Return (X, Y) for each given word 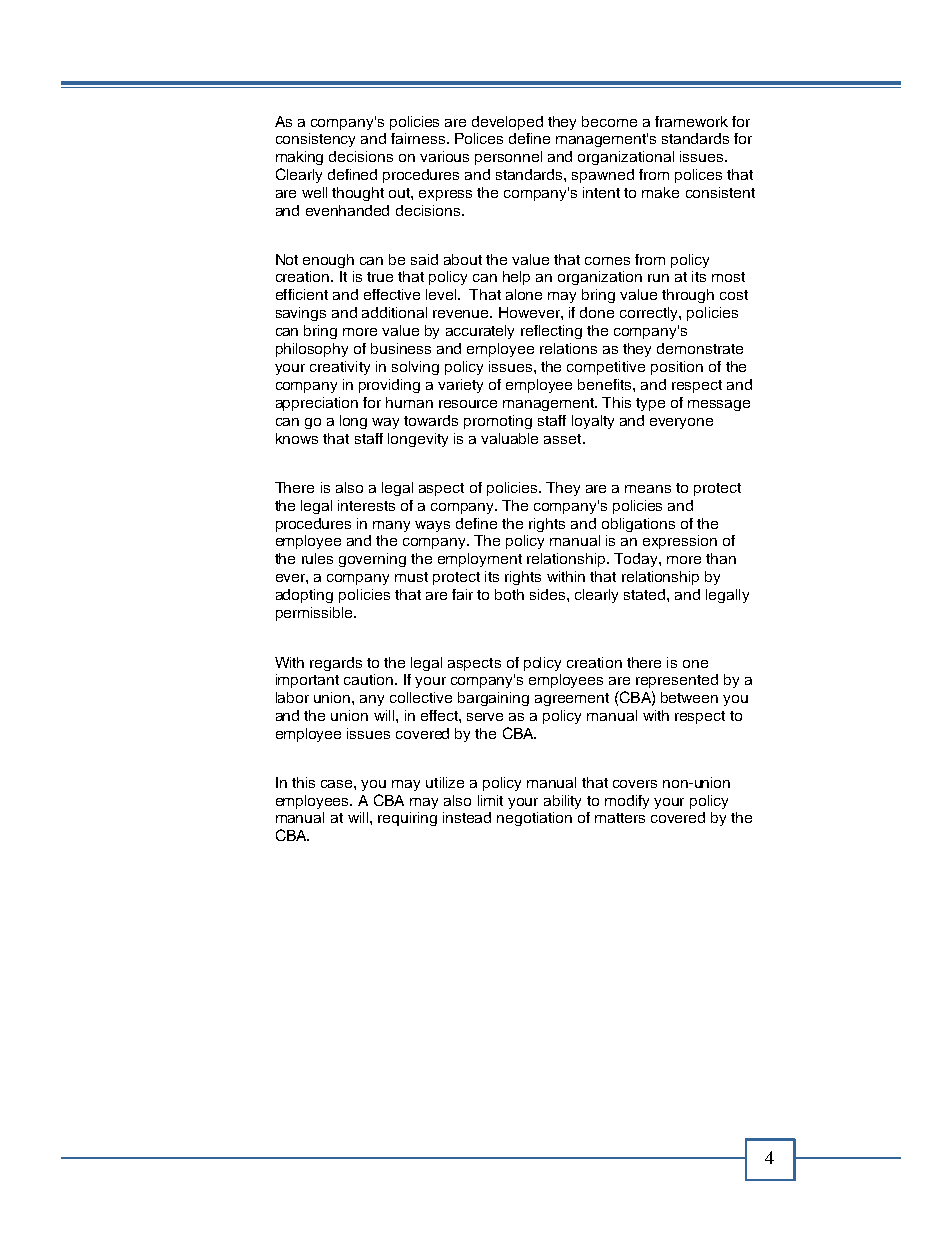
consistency (315, 140)
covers (635, 784)
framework (691, 121)
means (648, 489)
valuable (509, 438)
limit (490, 800)
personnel (508, 158)
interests (366, 505)
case (338, 784)
